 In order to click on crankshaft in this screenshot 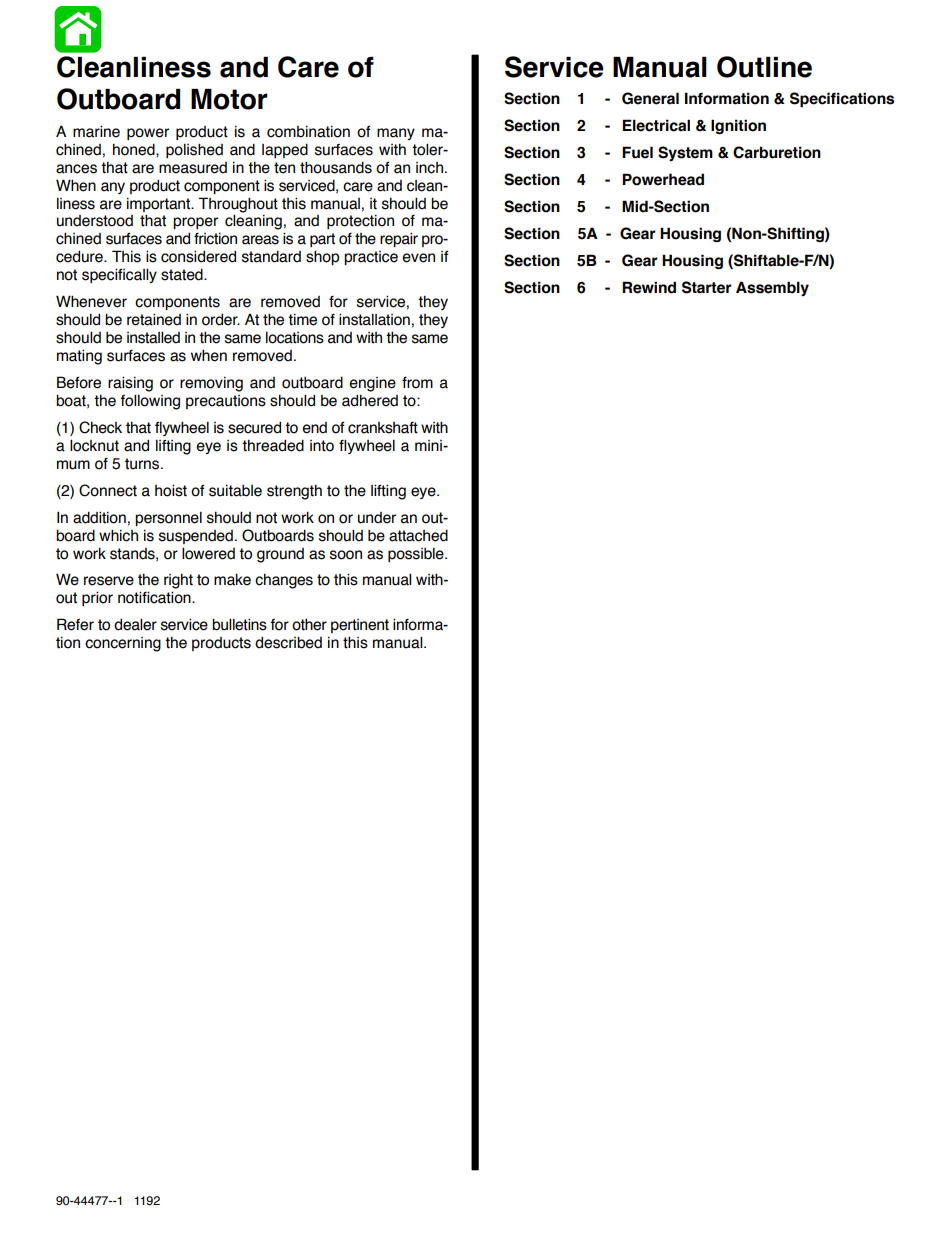, I will do `click(383, 428)`.
